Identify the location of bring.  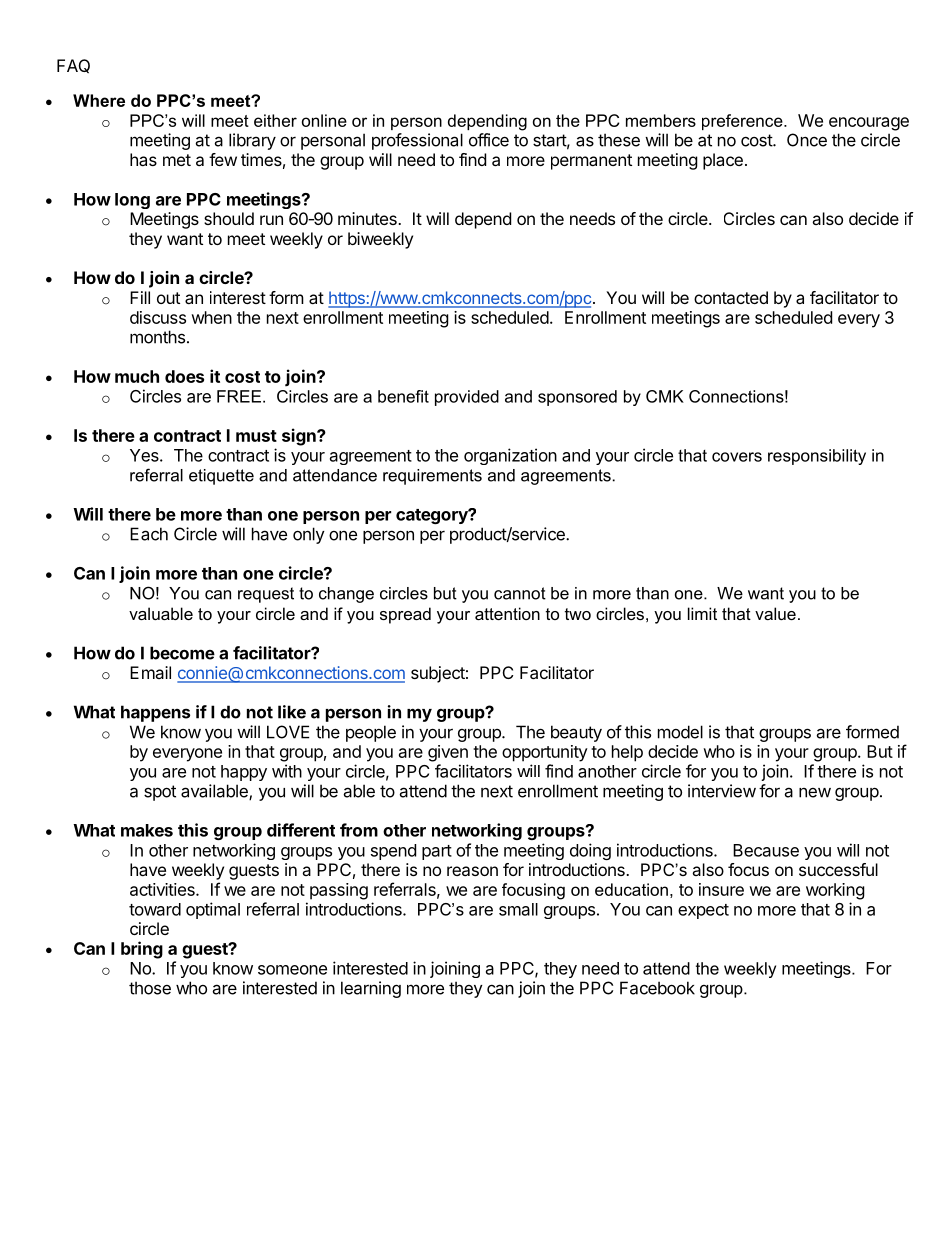
(142, 950).
